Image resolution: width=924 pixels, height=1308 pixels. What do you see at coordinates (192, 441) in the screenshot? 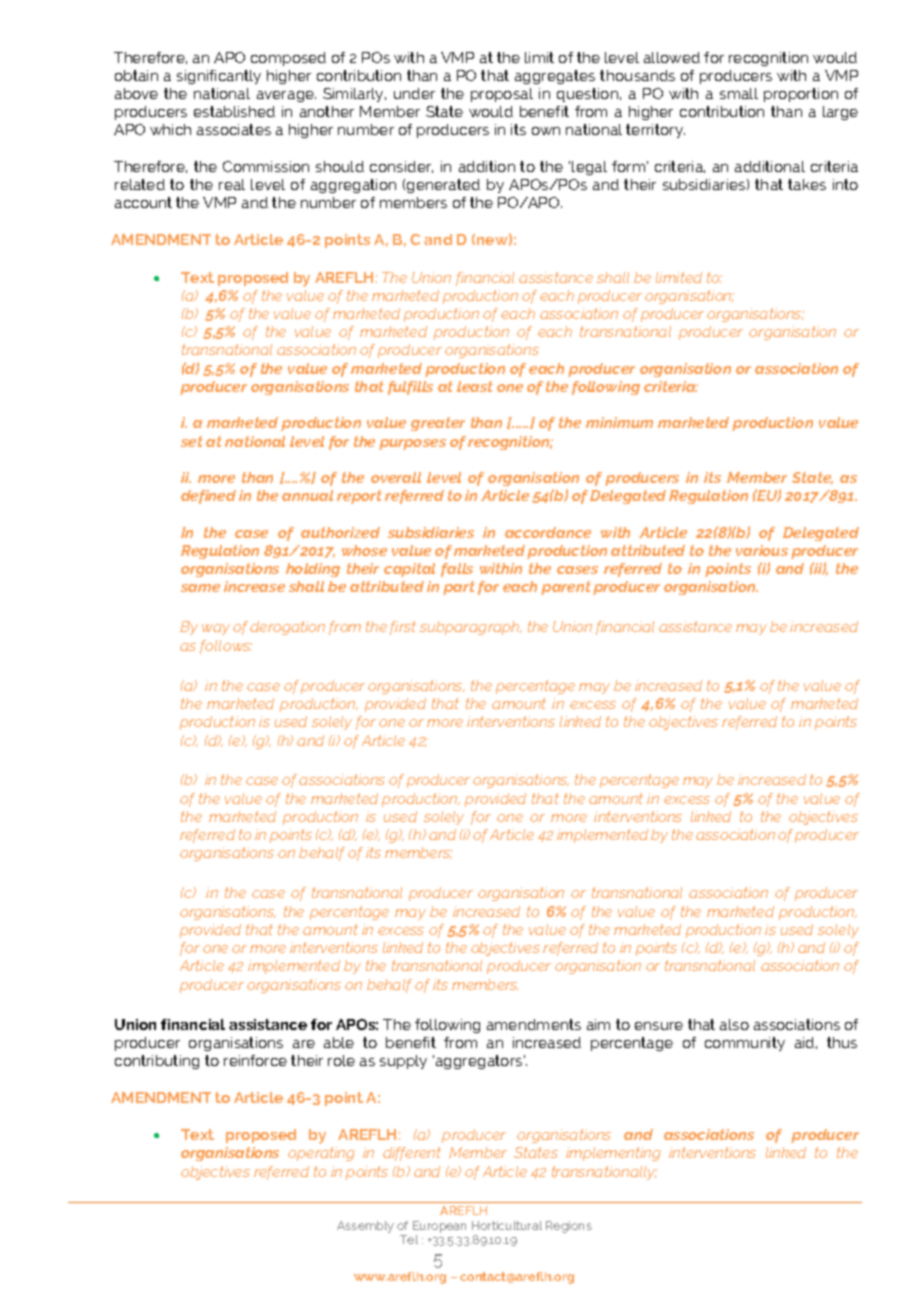
I see `set` at bounding box center [192, 441].
